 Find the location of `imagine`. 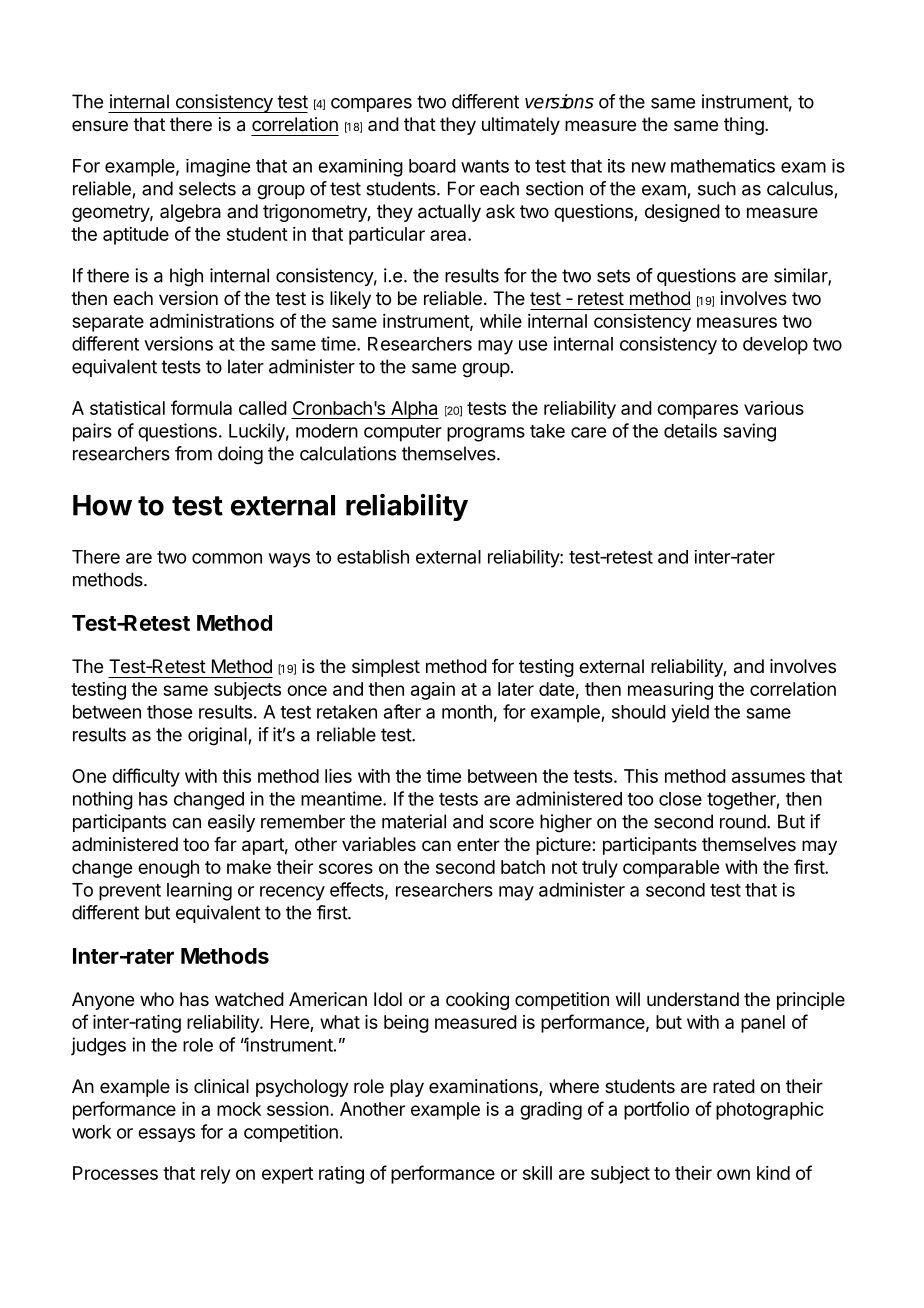

imagine is located at coordinates (218, 168).
